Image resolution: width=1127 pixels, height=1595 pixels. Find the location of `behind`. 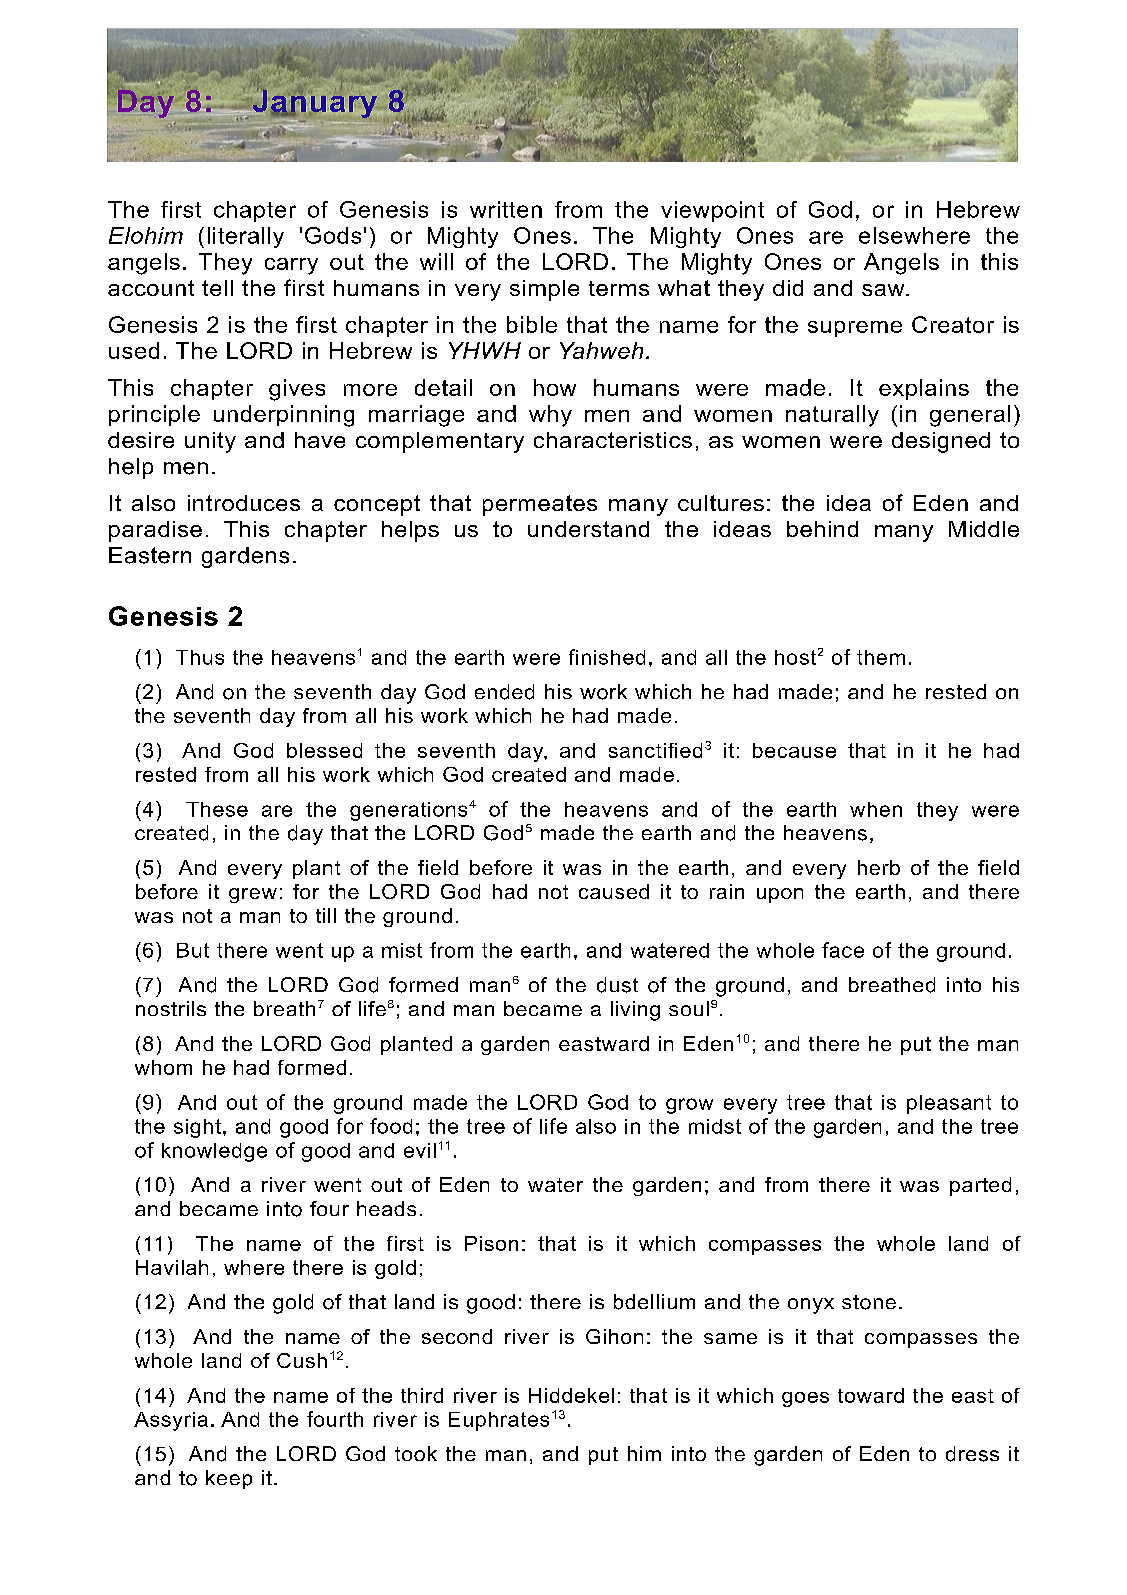

behind is located at coordinates (822, 529).
